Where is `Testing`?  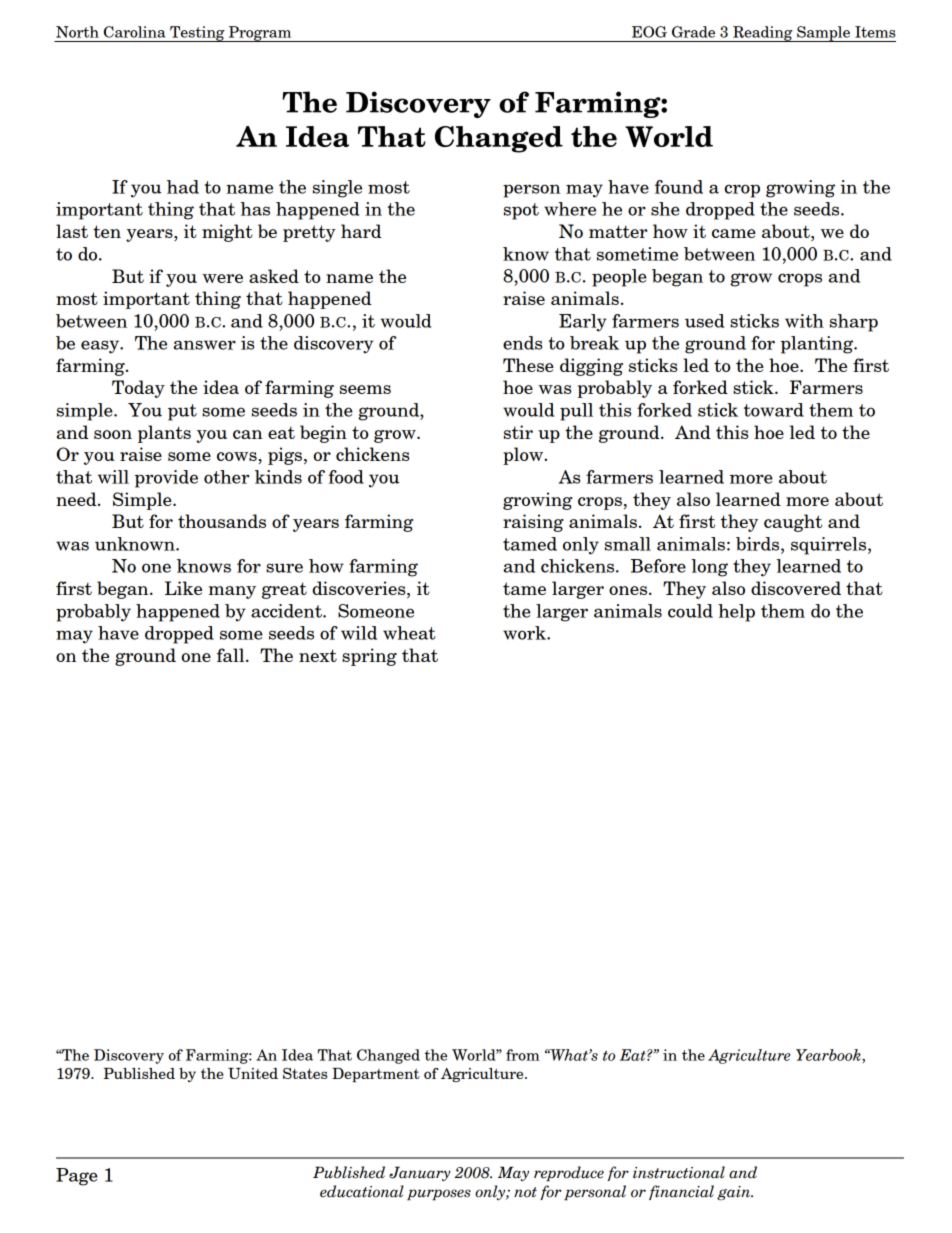 Testing is located at coordinates (197, 34).
